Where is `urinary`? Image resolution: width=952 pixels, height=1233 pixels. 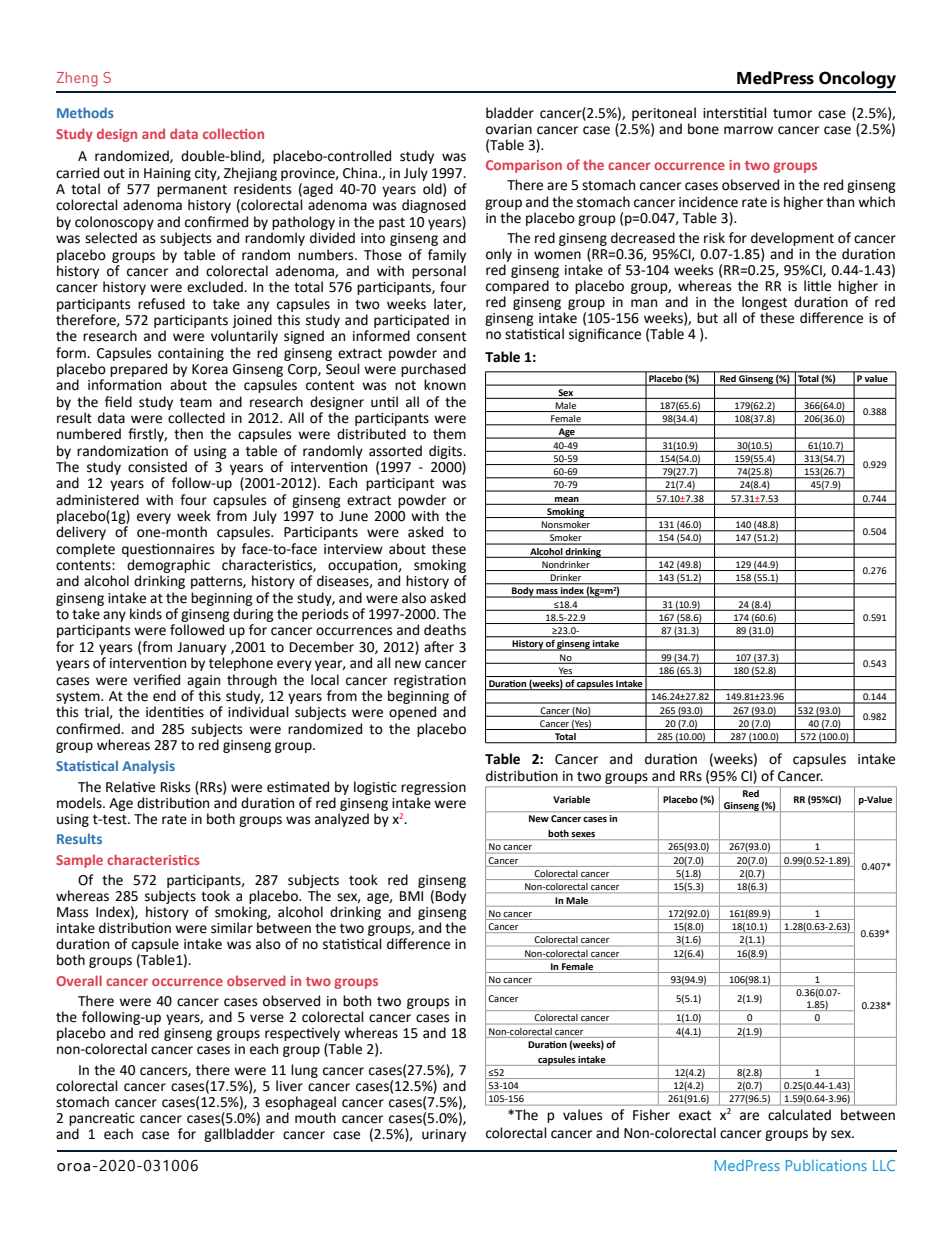
urinary is located at coordinates (444, 1135).
